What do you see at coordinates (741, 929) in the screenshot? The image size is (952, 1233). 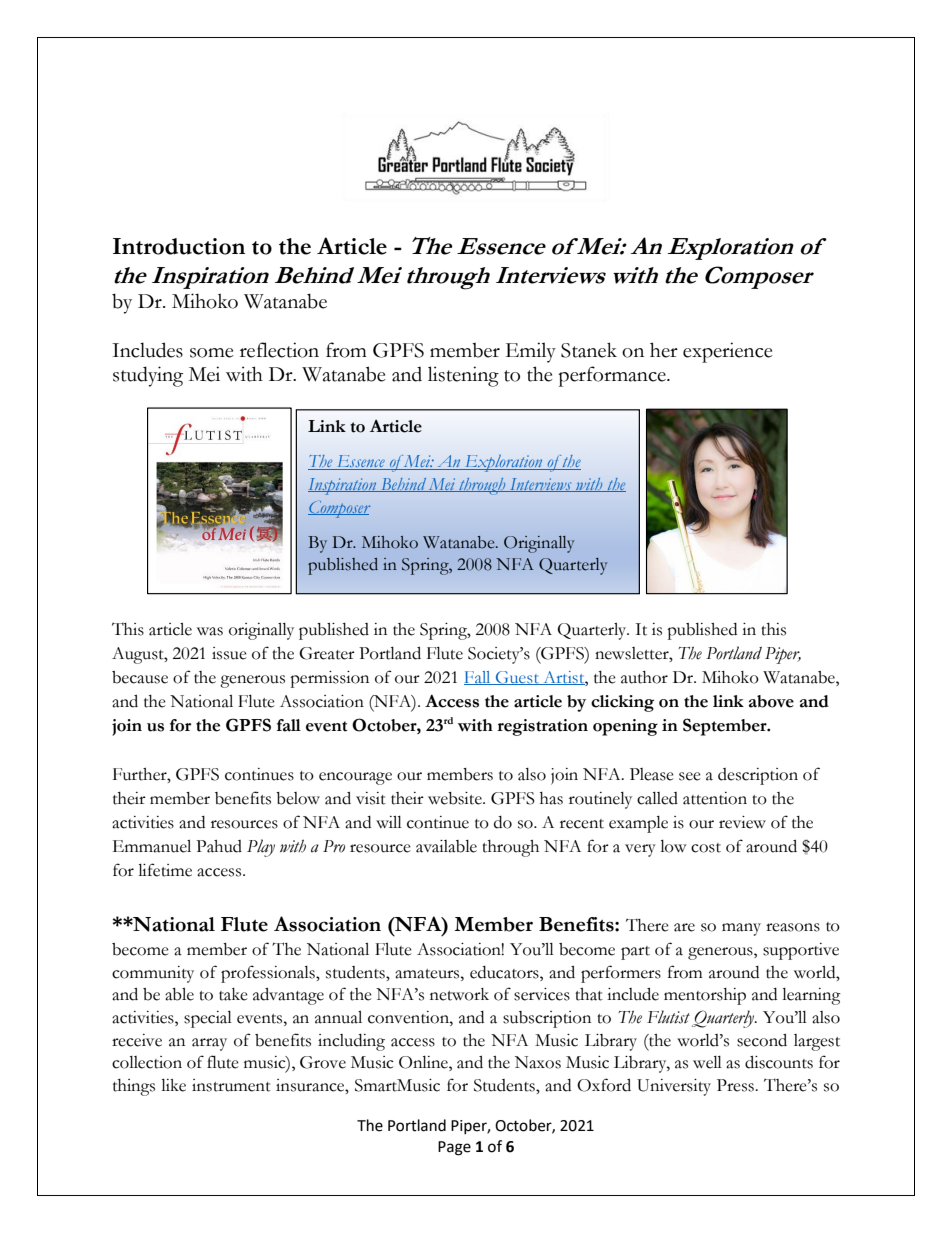 I see `many` at bounding box center [741, 929].
